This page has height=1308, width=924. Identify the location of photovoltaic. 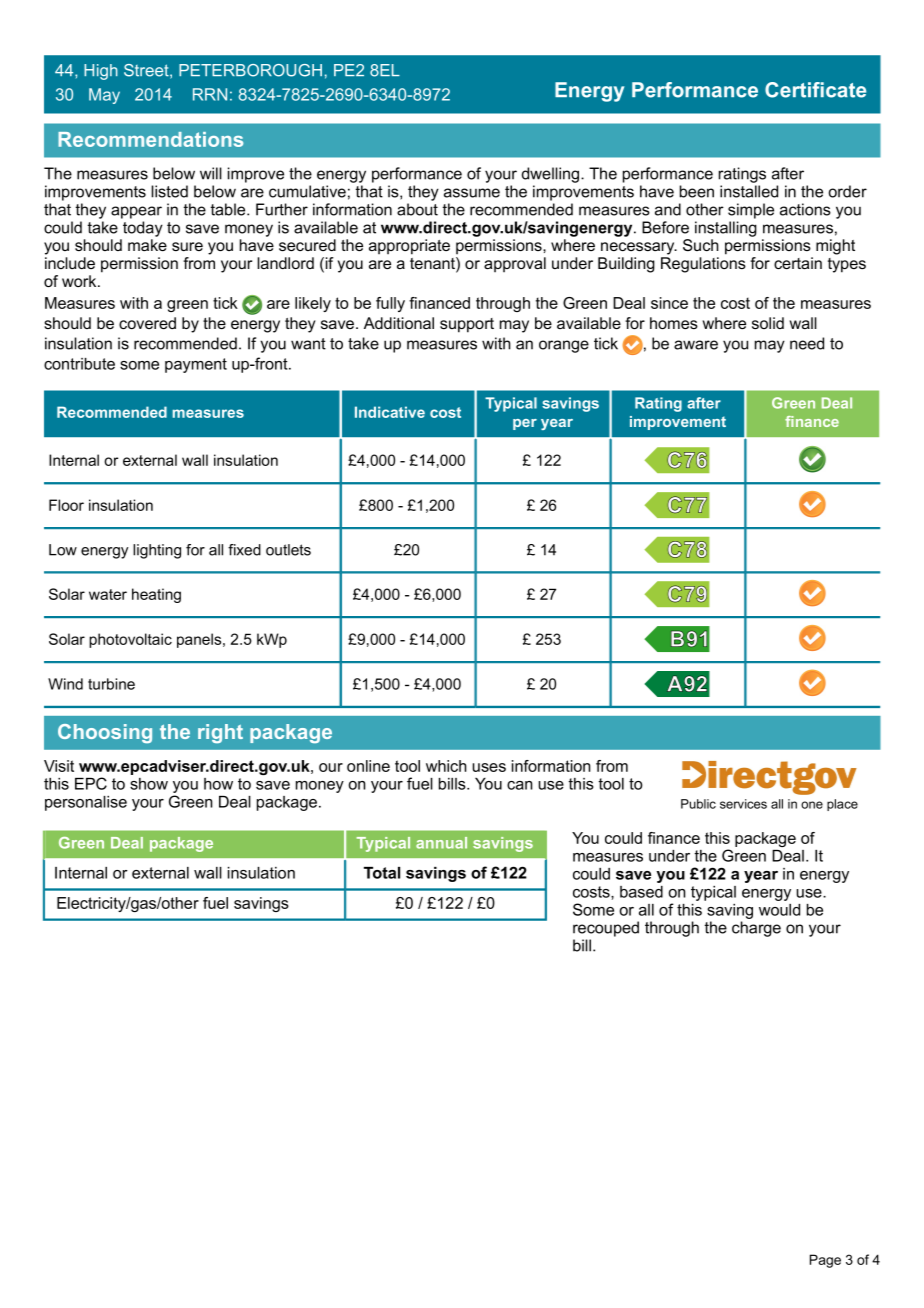
(130, 640).
